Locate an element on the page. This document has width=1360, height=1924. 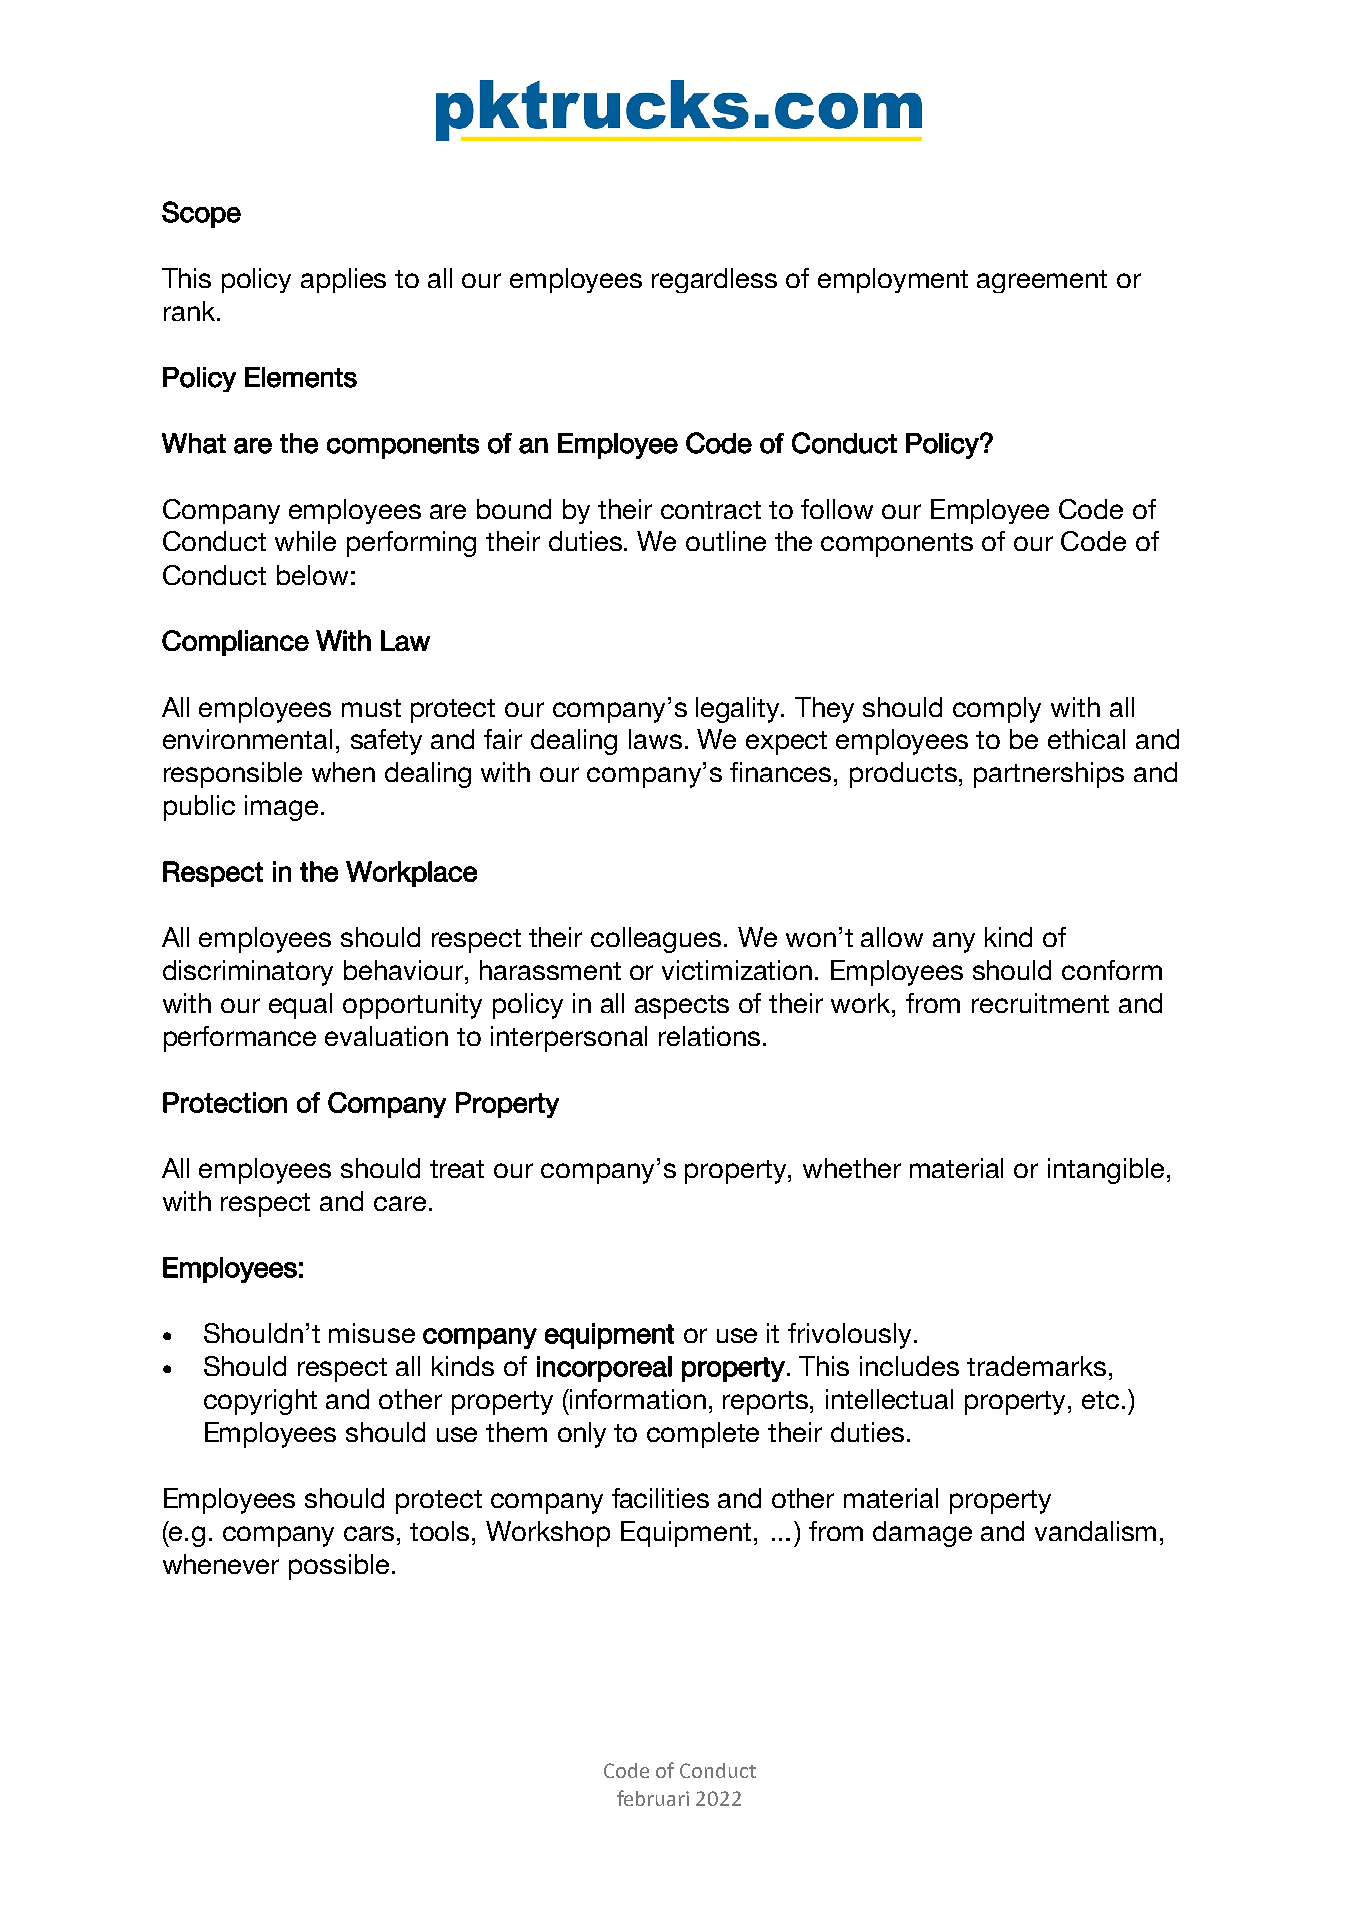
must is located at coordinates (371, 708).
